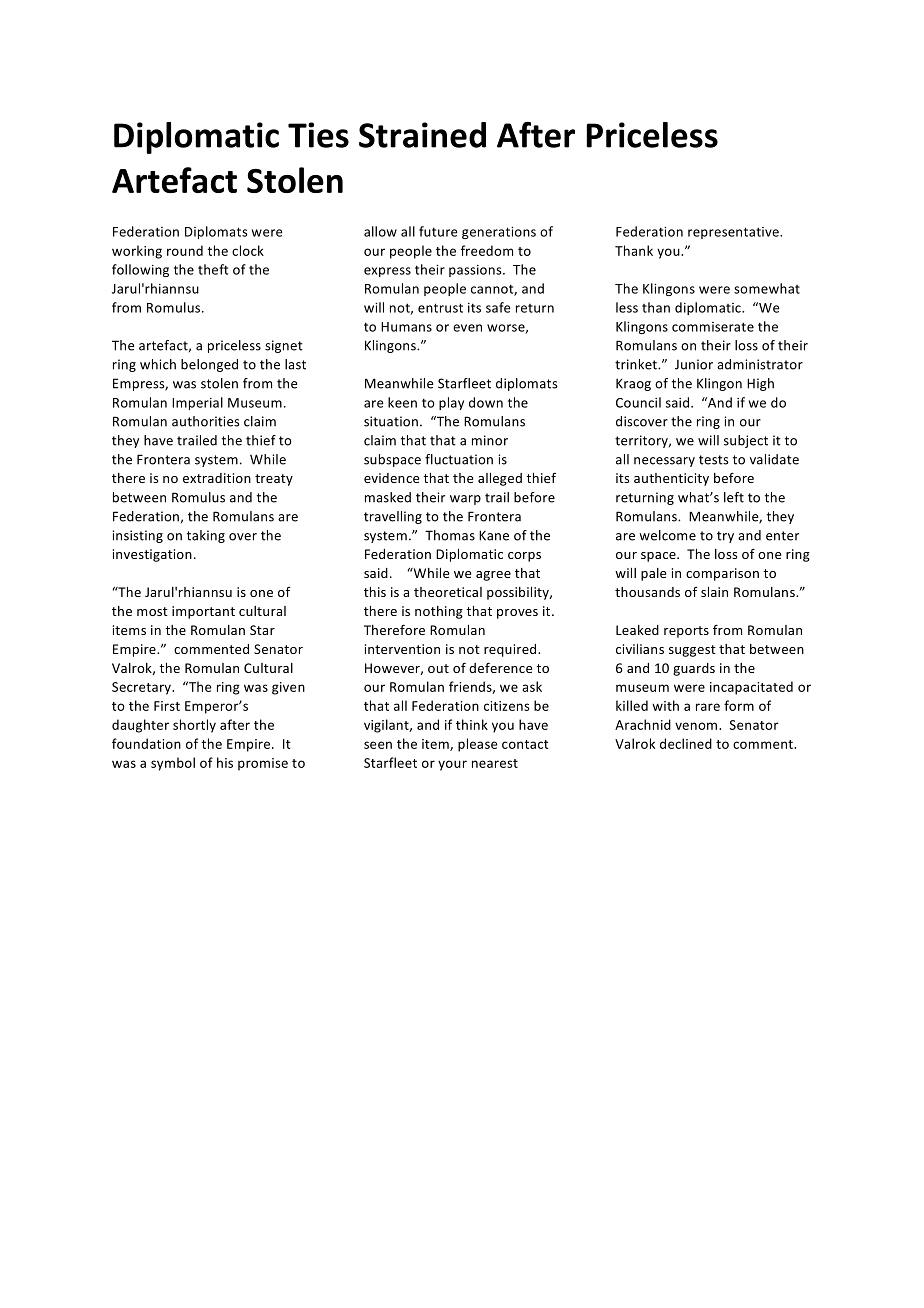 This screenshot has width=924, height=1308. I want to click on Strained, so click(422, 135).
